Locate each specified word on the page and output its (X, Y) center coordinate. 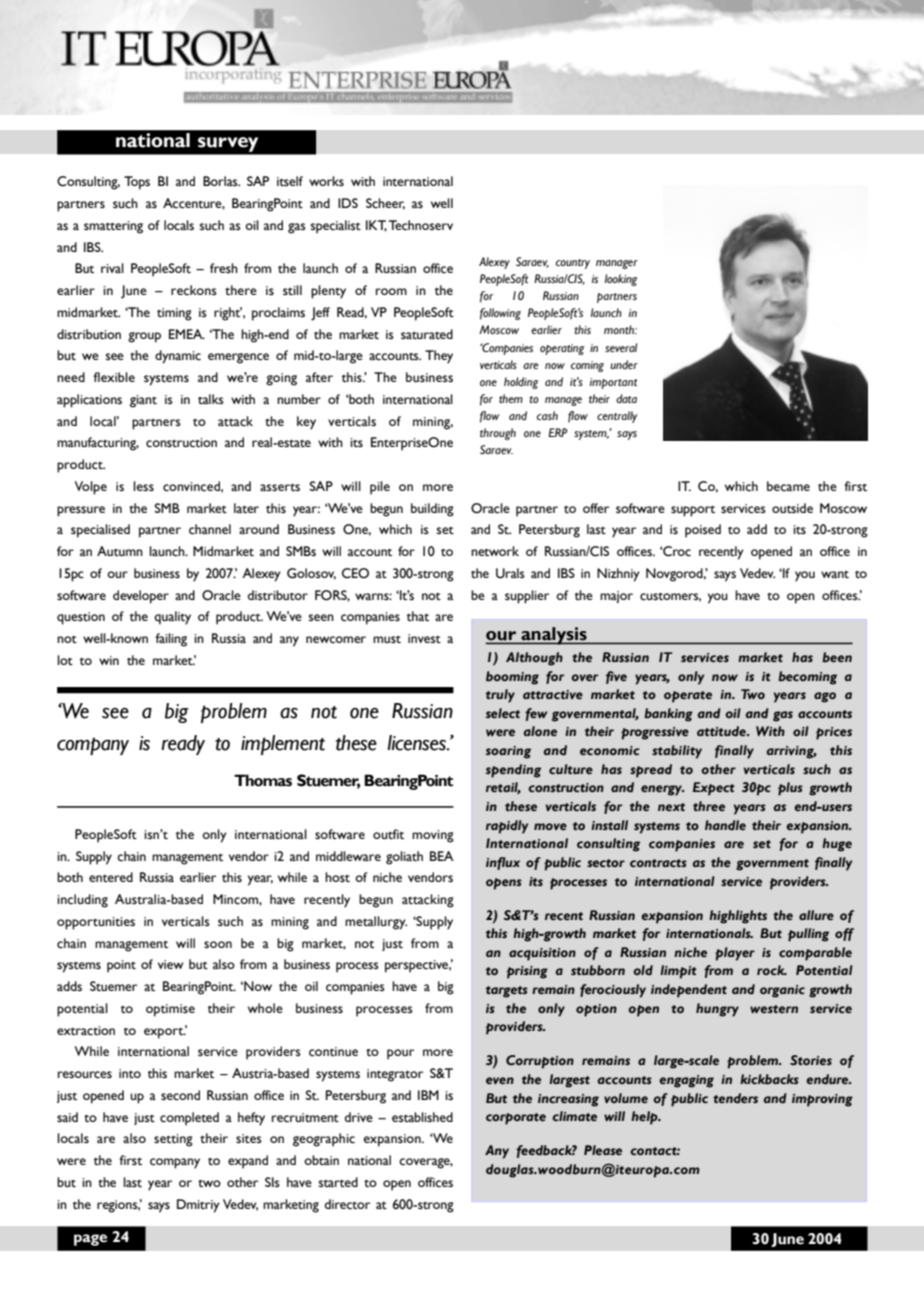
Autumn (120, 551)
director (347, 1204)
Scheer (385, 204)
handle (725, 825)
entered (111, 877)
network (495, 551)
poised (703, 531)
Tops (137, 183)
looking (621, 280)
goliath (404, 858)
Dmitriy (198, 1206)
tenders (735, 1098)
